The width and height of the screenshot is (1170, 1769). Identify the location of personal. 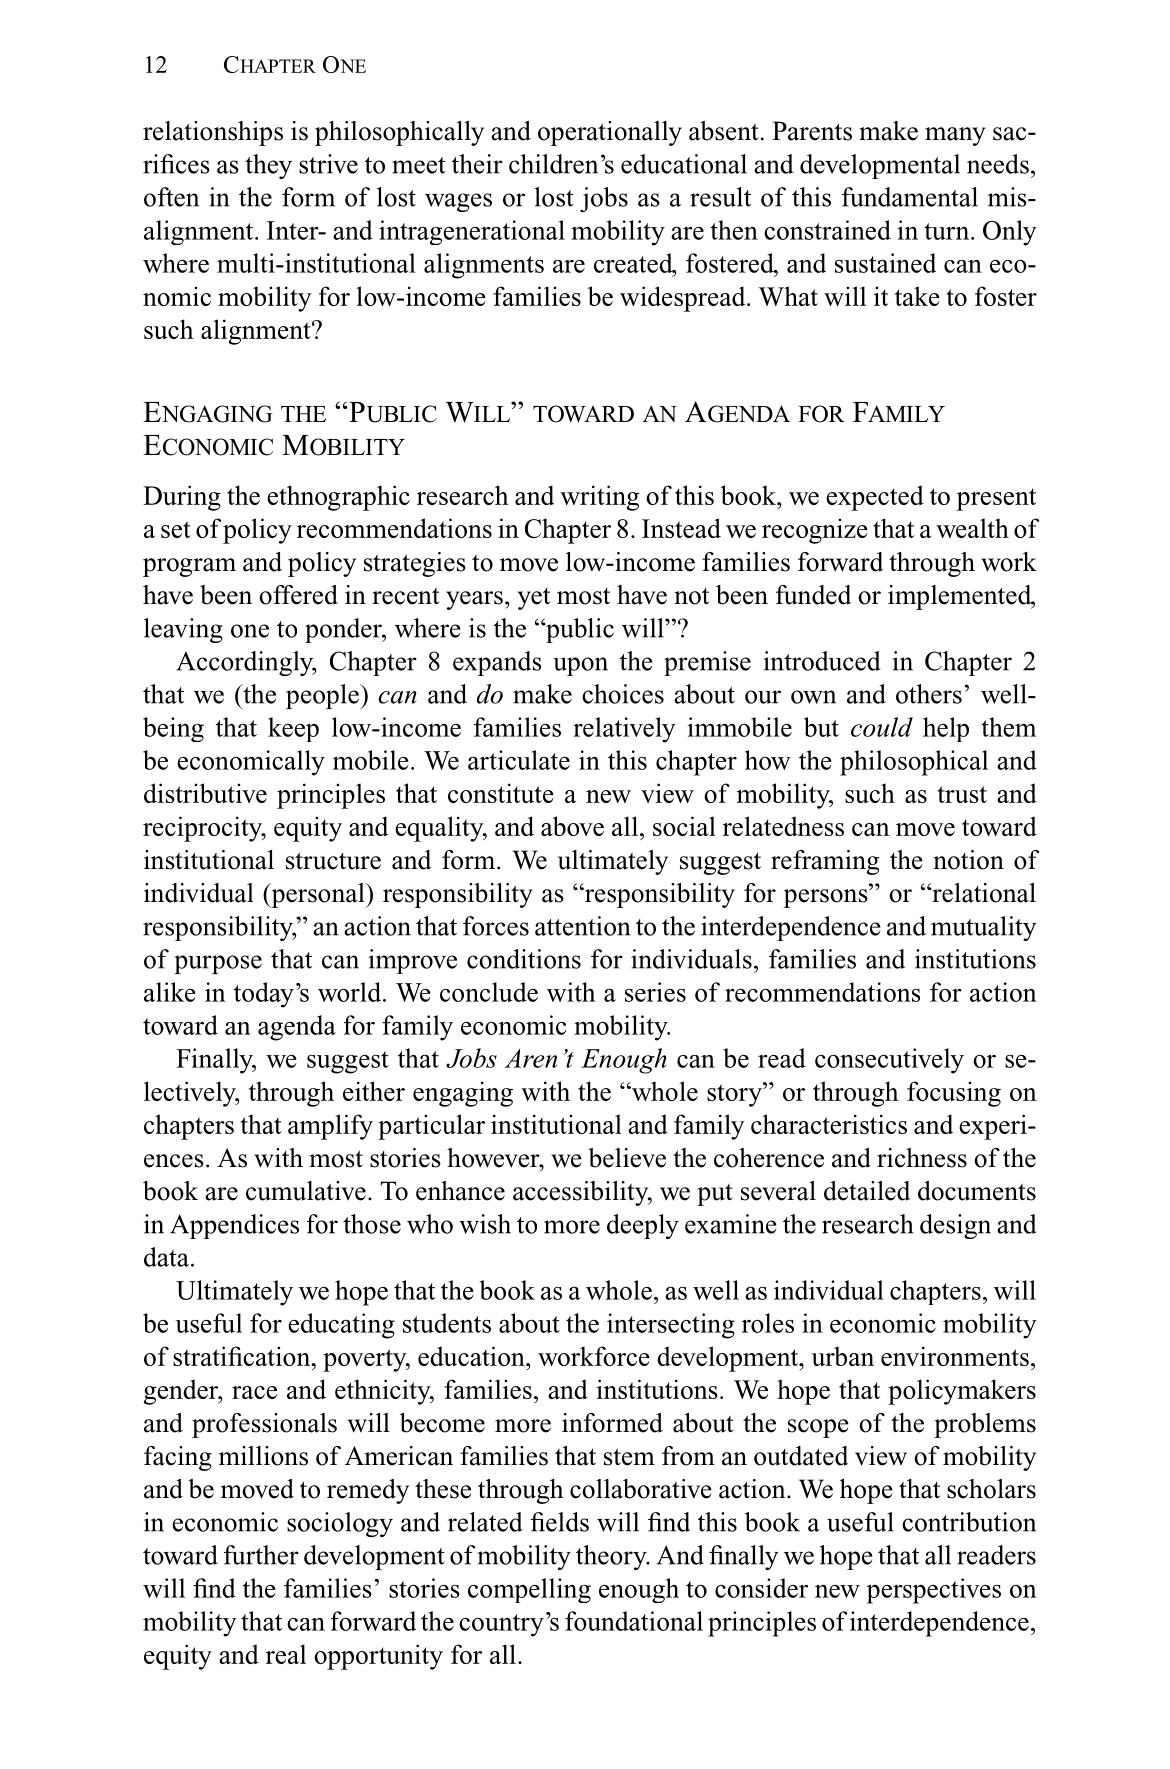
(318, 895).
